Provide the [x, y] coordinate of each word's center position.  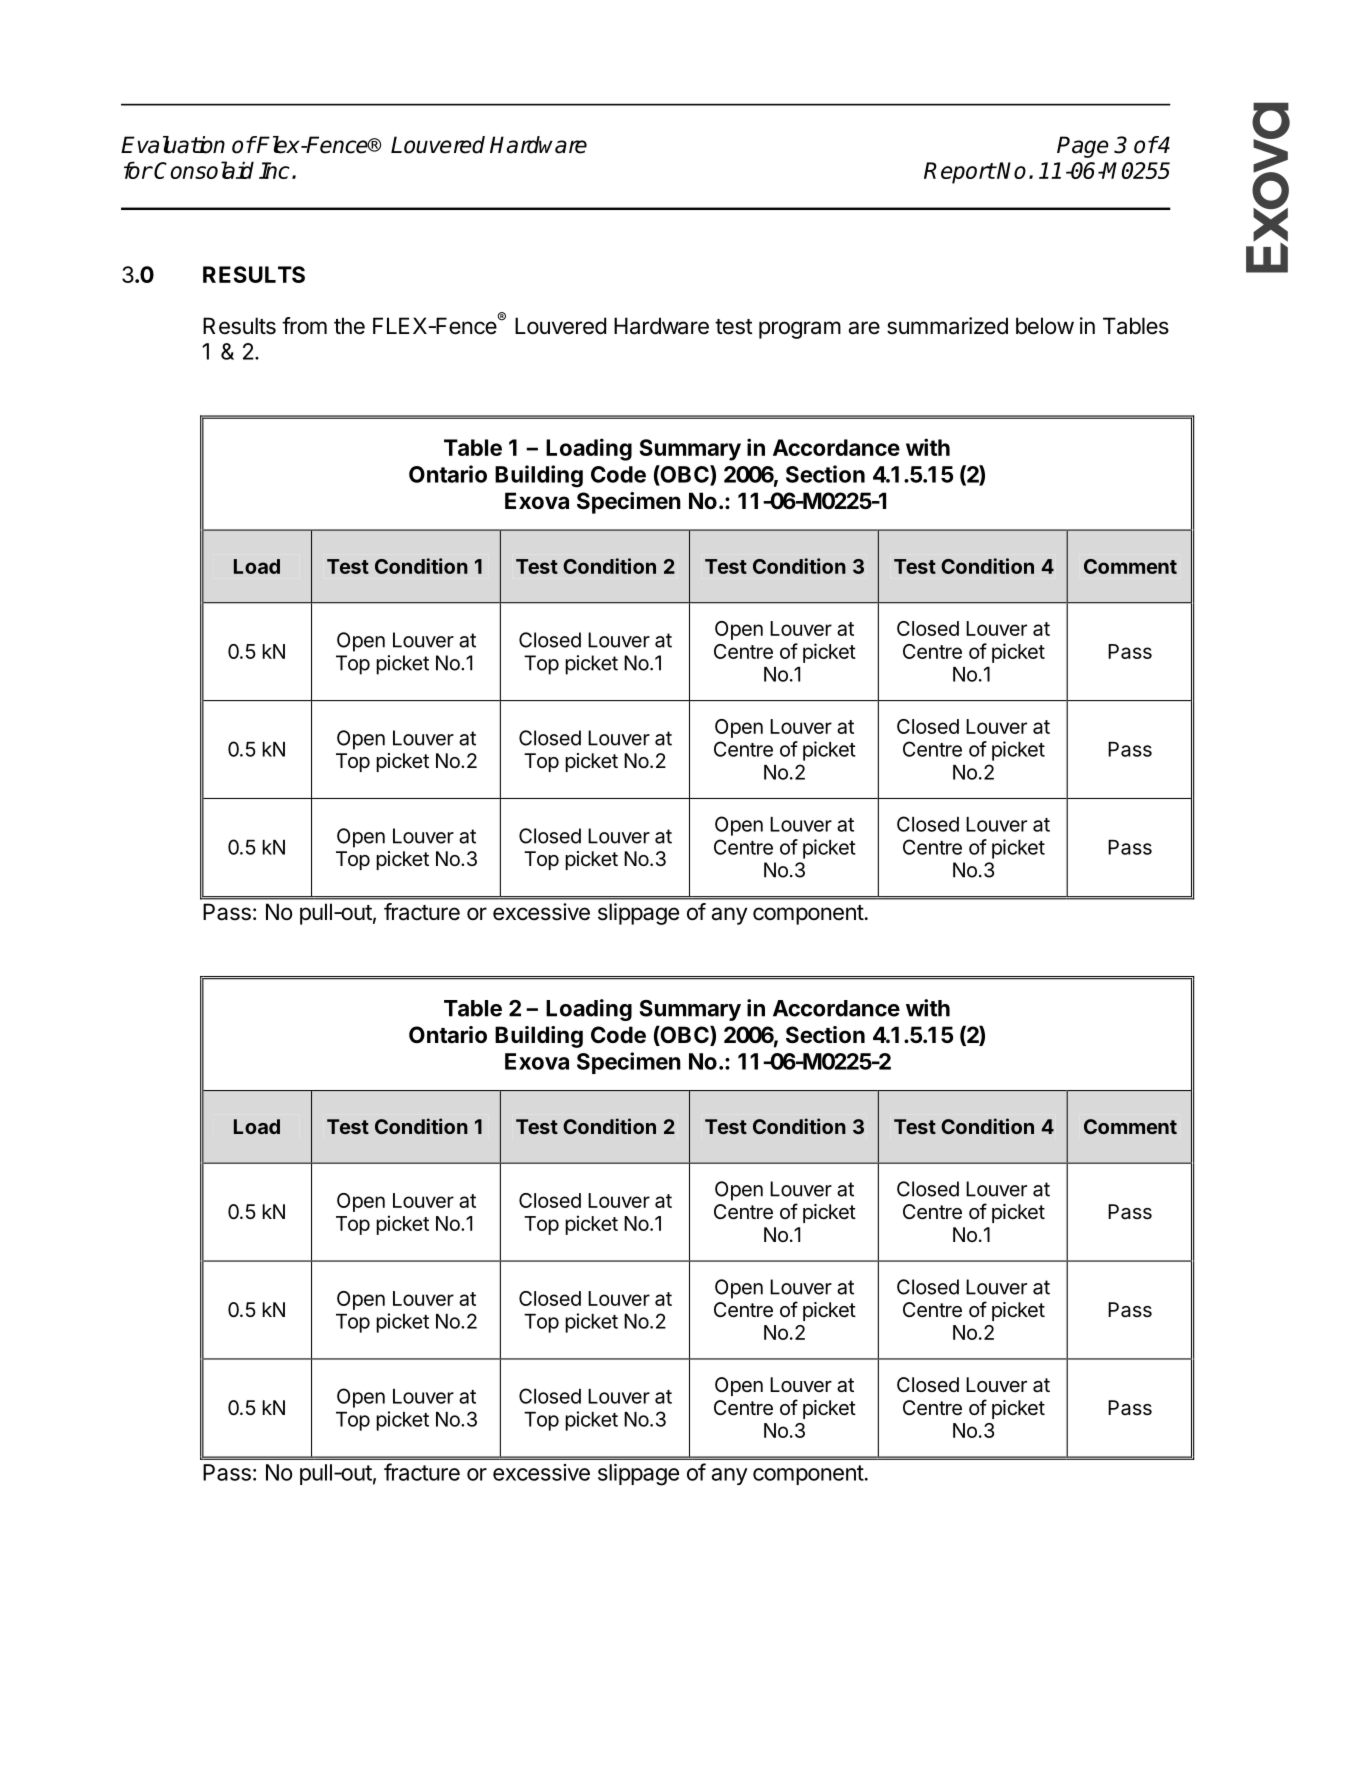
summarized [947, 326]
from [304, 326]
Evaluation [173, 145]
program [800, 330]
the [349, 326]
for [138, 170]
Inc [274, 170]
